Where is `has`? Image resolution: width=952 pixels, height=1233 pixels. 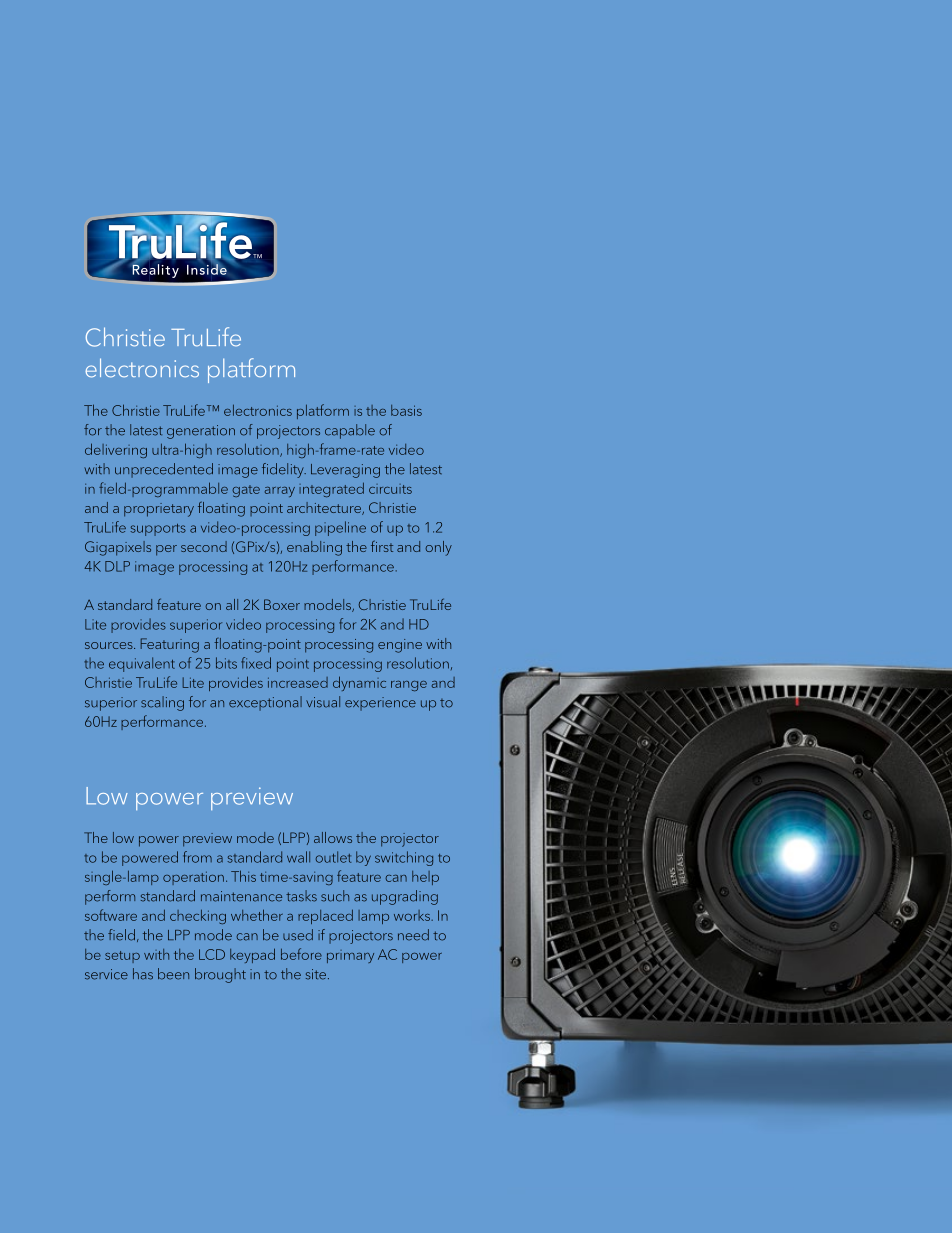
has is located at coordinates (143, 974).
